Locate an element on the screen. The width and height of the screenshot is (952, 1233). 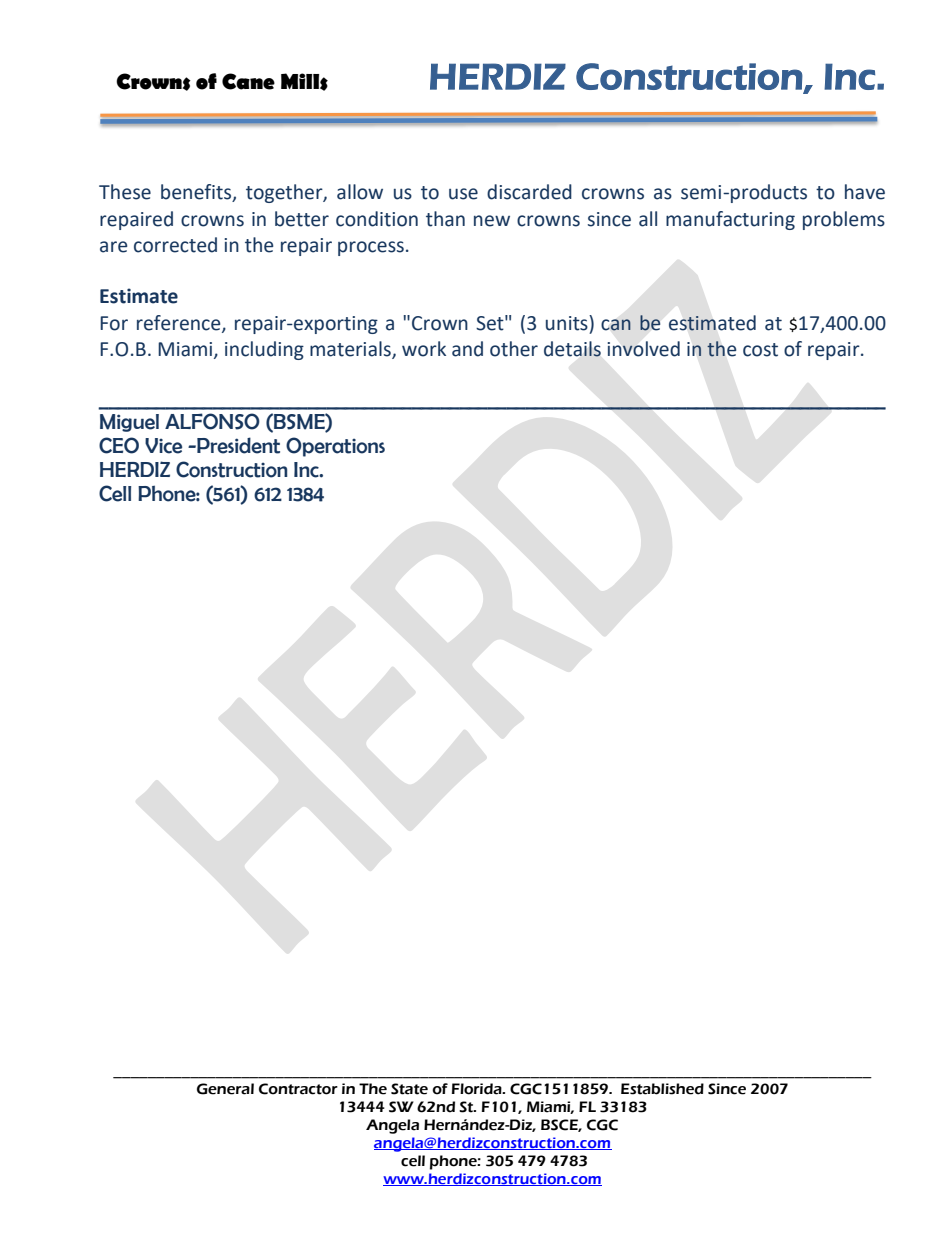
use is located at coordinates (463, 194).
